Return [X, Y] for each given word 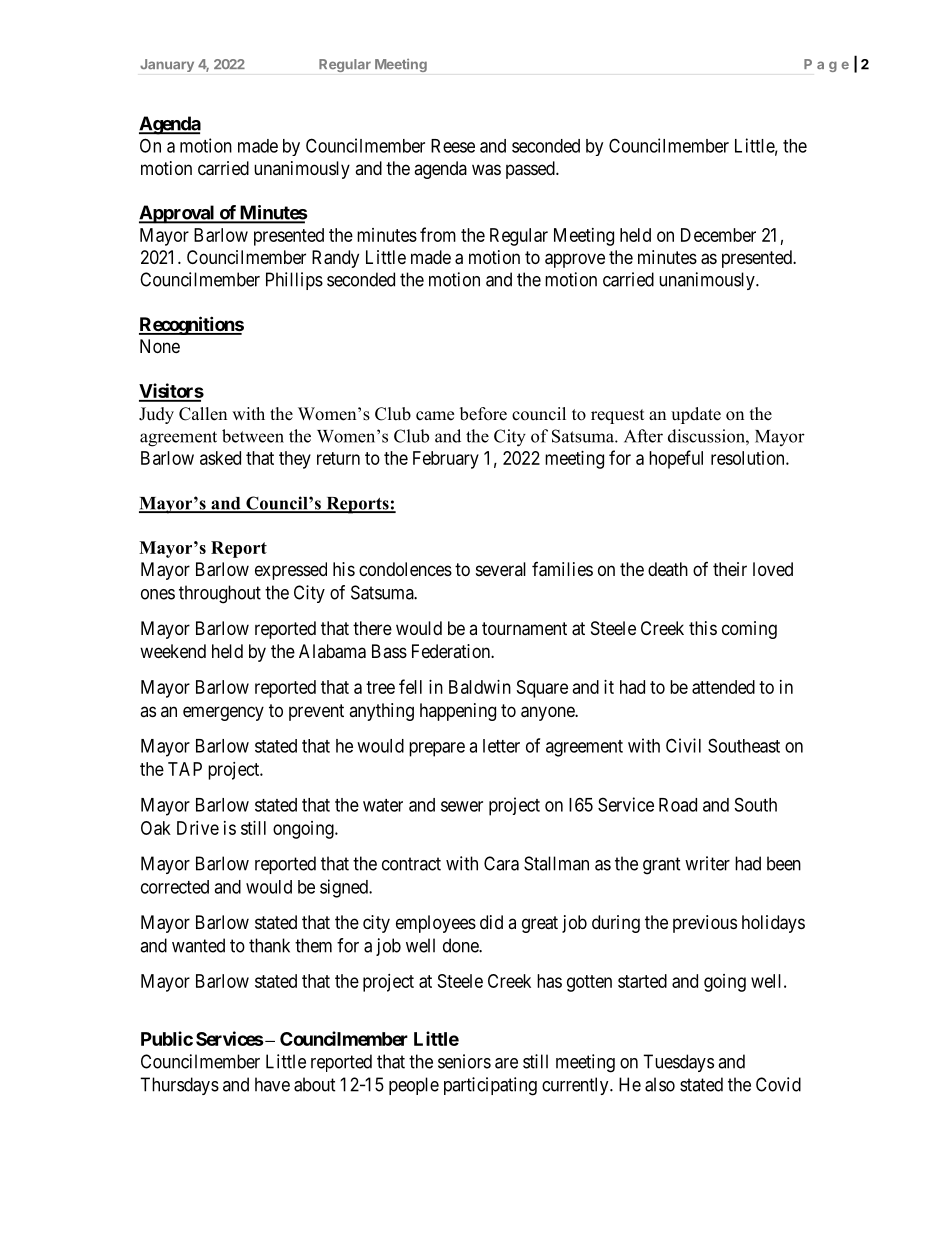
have [272, 1084]
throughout [220, 594]
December [718, 235]
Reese [453, 146]
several [501, 569]
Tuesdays [678, 1063]
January [167, 65]
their [730, 569]
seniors [464, 1061]
